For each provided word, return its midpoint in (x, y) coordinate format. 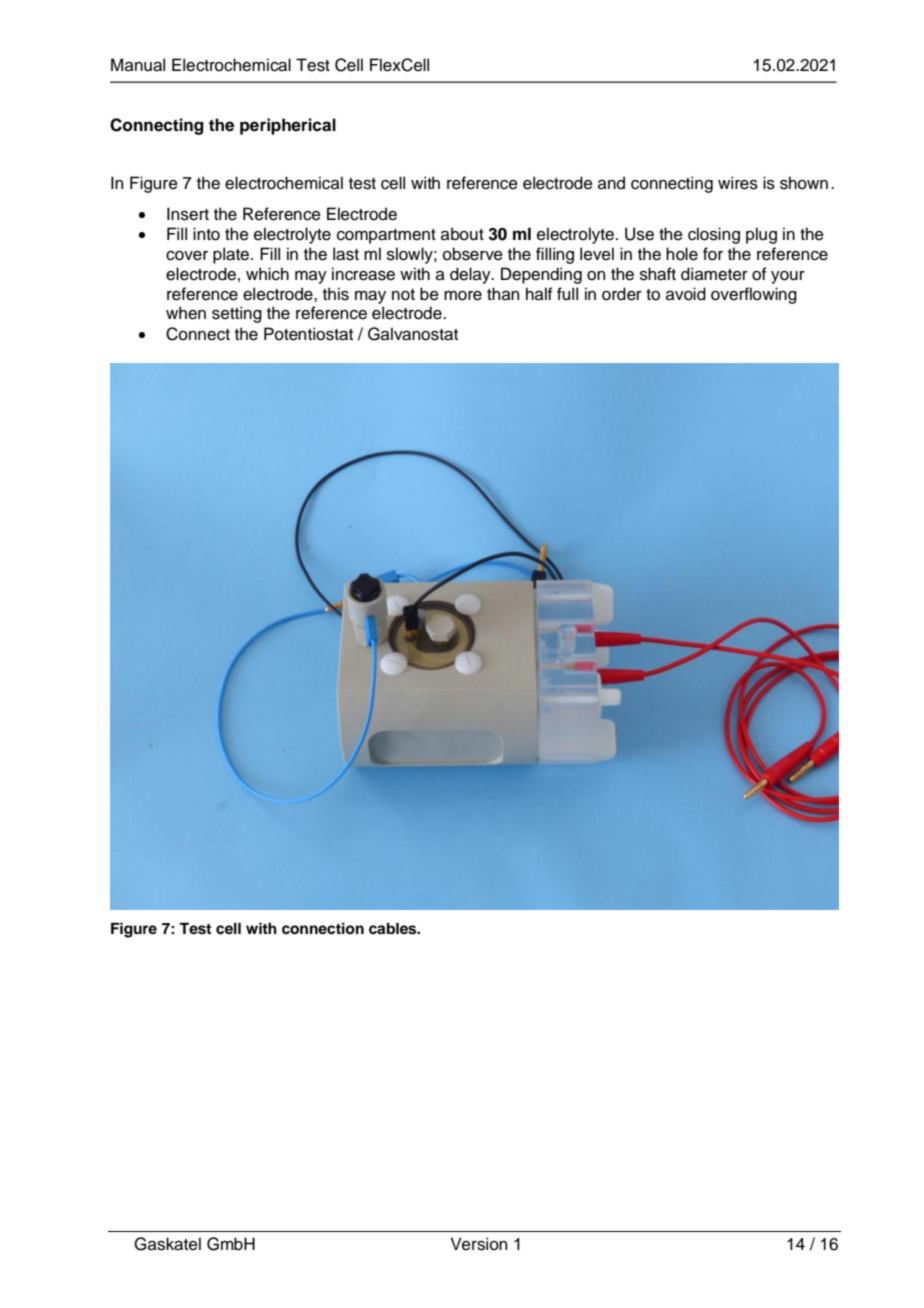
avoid (686, 294)
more (463, 296)
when (186, 313)
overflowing (754, 295)
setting (237, 314)
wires (738, 183)
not (403, 295)
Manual (138, 65)
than (503, 294)
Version (479, 1244)
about (462, 234)
